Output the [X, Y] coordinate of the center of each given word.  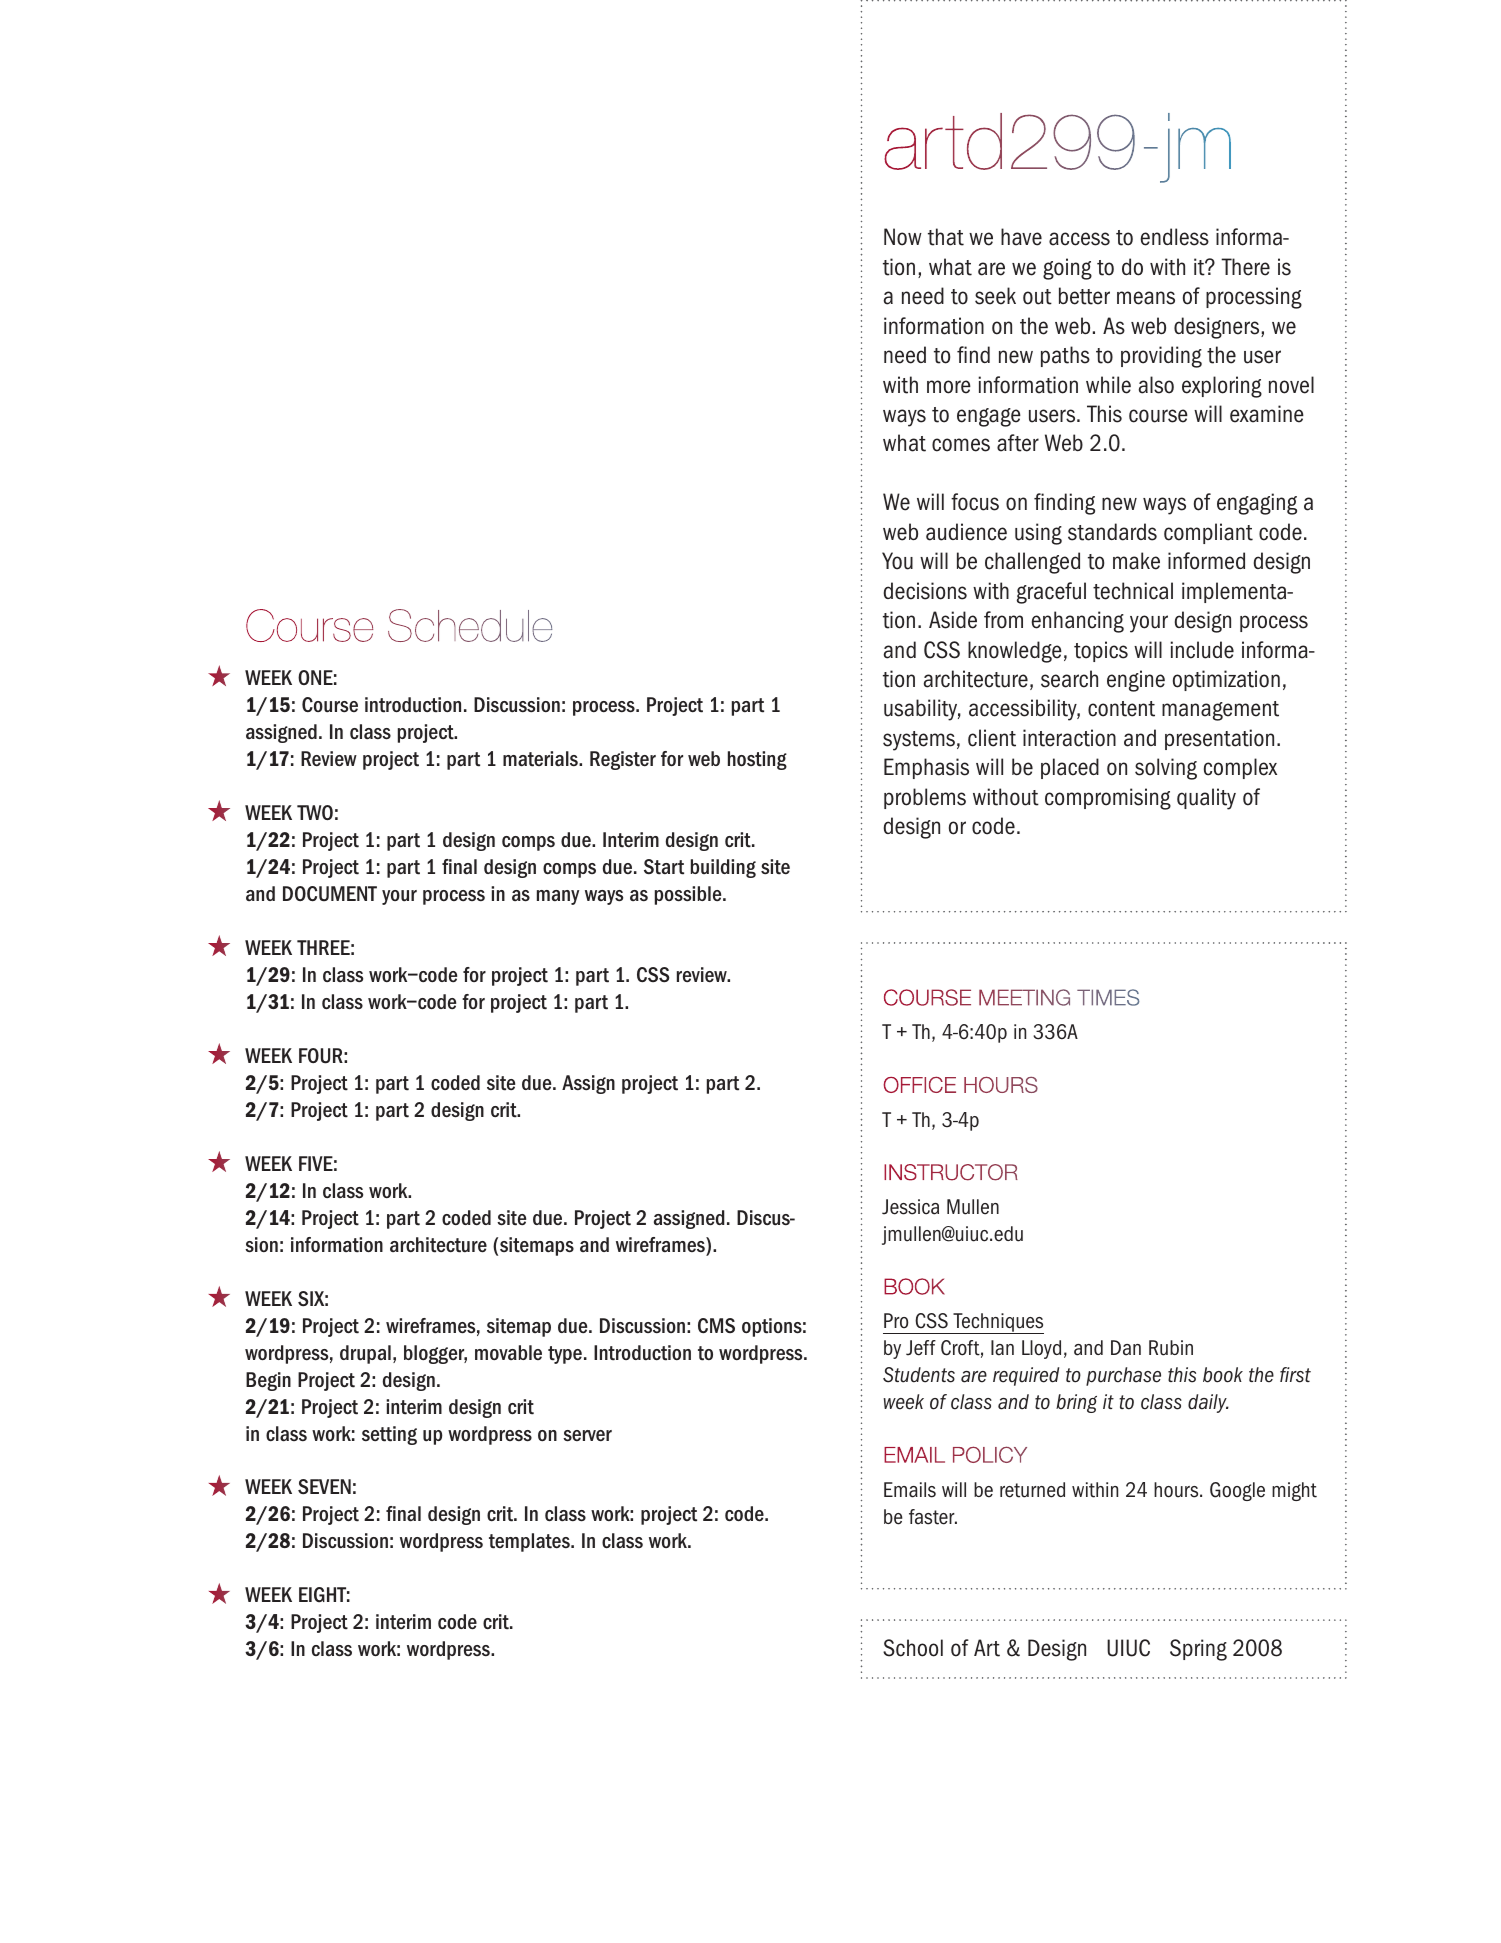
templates [530, 1542]
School [913, 1648]
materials [541, 759]
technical [1133, 591]
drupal [365, 1354]
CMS [716, 1325]
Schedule [470, 625]
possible [689, 895]
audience [966, 532]
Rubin [1171, 1348]
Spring [1198, 1650]
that [946, 237]
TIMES [1108, 997]
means [1146, 298]
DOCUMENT [330, 894]
